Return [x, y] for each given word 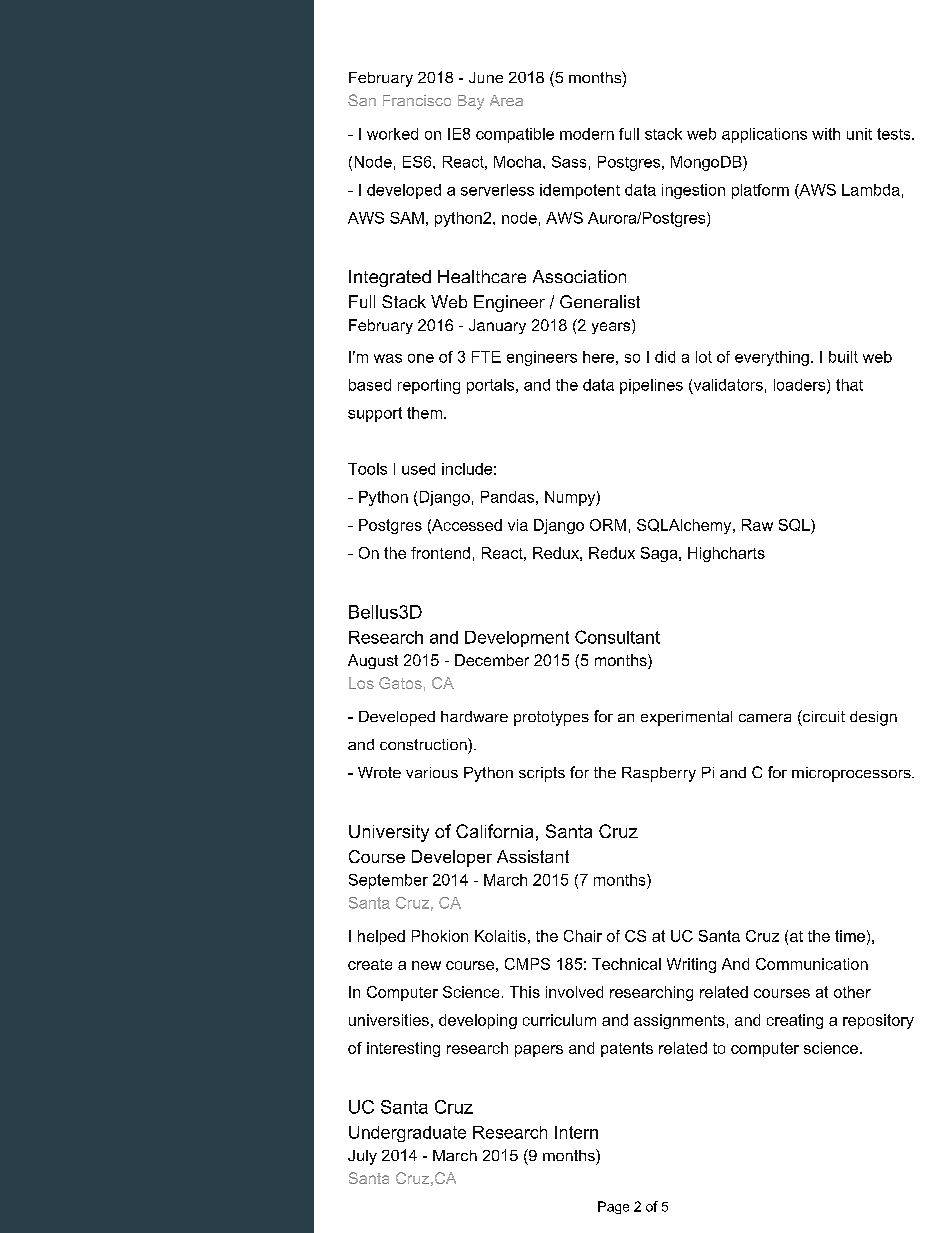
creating [795, 1021]
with [826, 134]
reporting [429, 386]
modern [587, 134]
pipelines [651, 386]
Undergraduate [407, 1134]
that [849, 385]
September [388, 881]
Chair [583, 936]
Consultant [617, 637]
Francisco [417, 100]
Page [613, 1207]
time [850, 936]
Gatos [400, 683]
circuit [823, 716]
